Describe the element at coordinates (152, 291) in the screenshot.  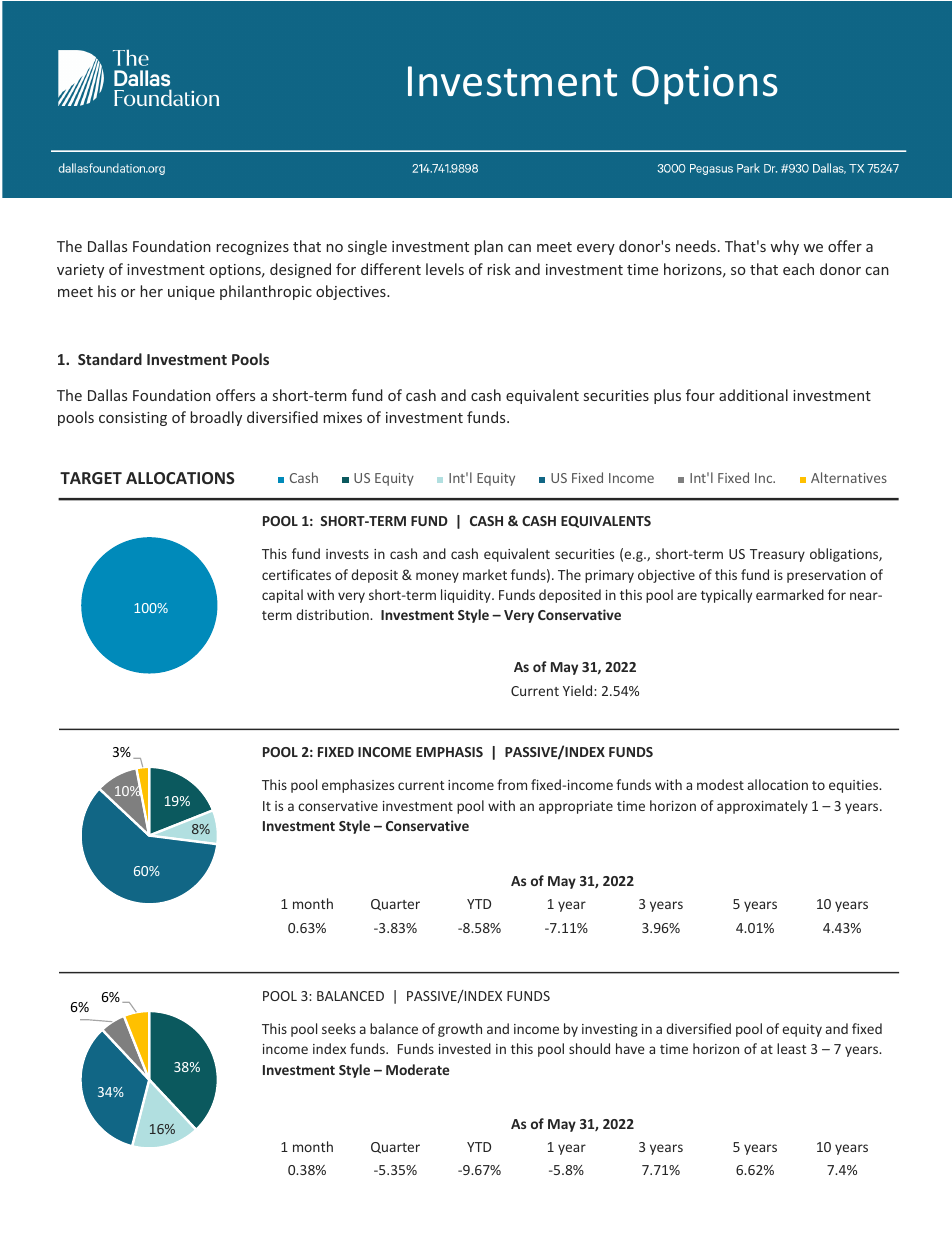
I see `her` at that location.
